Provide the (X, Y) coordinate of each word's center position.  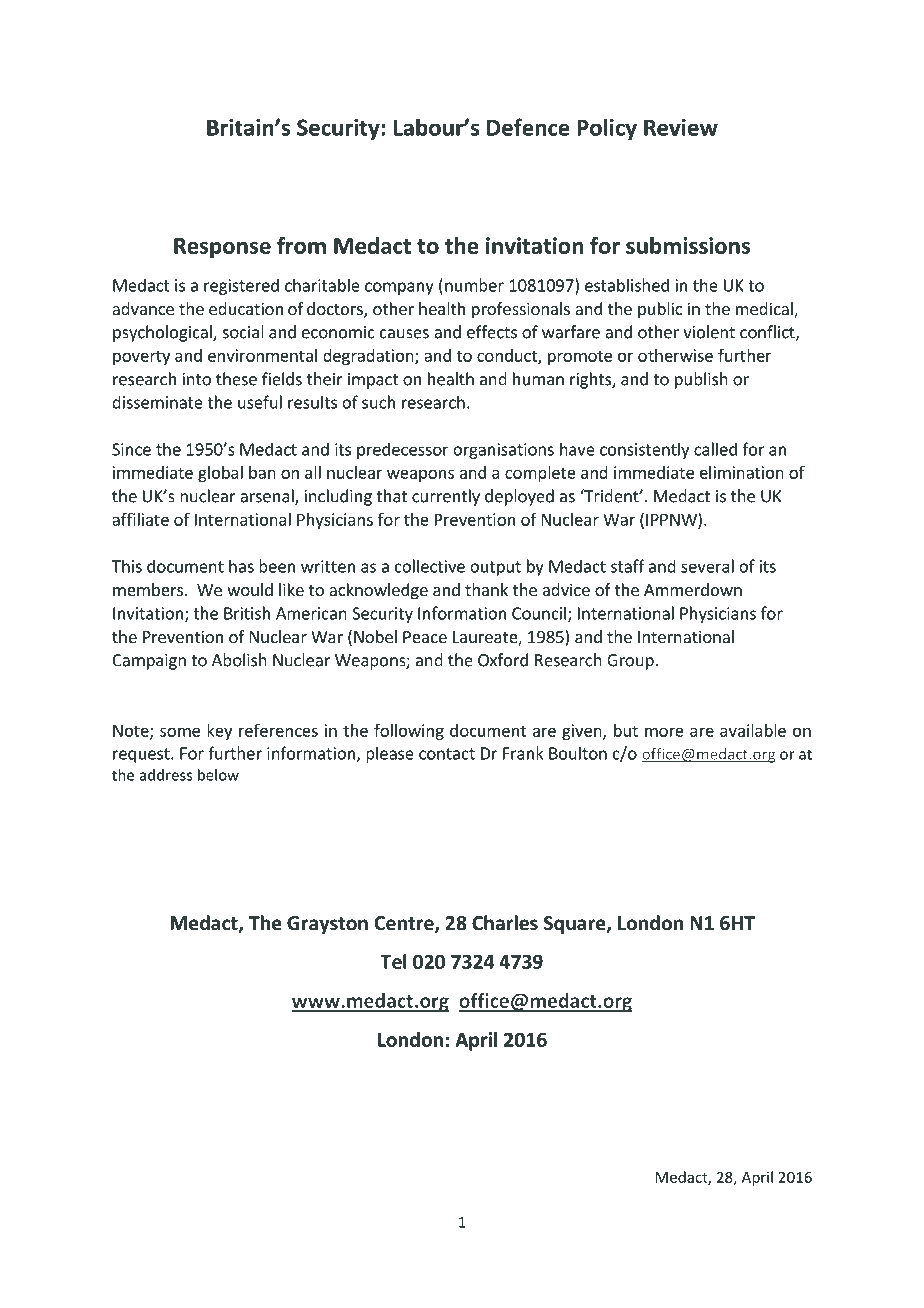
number (474, 285)
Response (222, 248)
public (660, 310)
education (246, 308)
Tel (394, 961)
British (247, 613)
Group (630, 662)
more (664, 732)
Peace (425, 637)
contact (447, 754)
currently (446, 497)
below (218, 775)
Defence (528, 127)
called (715, 449)
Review (681, 127)
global (220, 474)
